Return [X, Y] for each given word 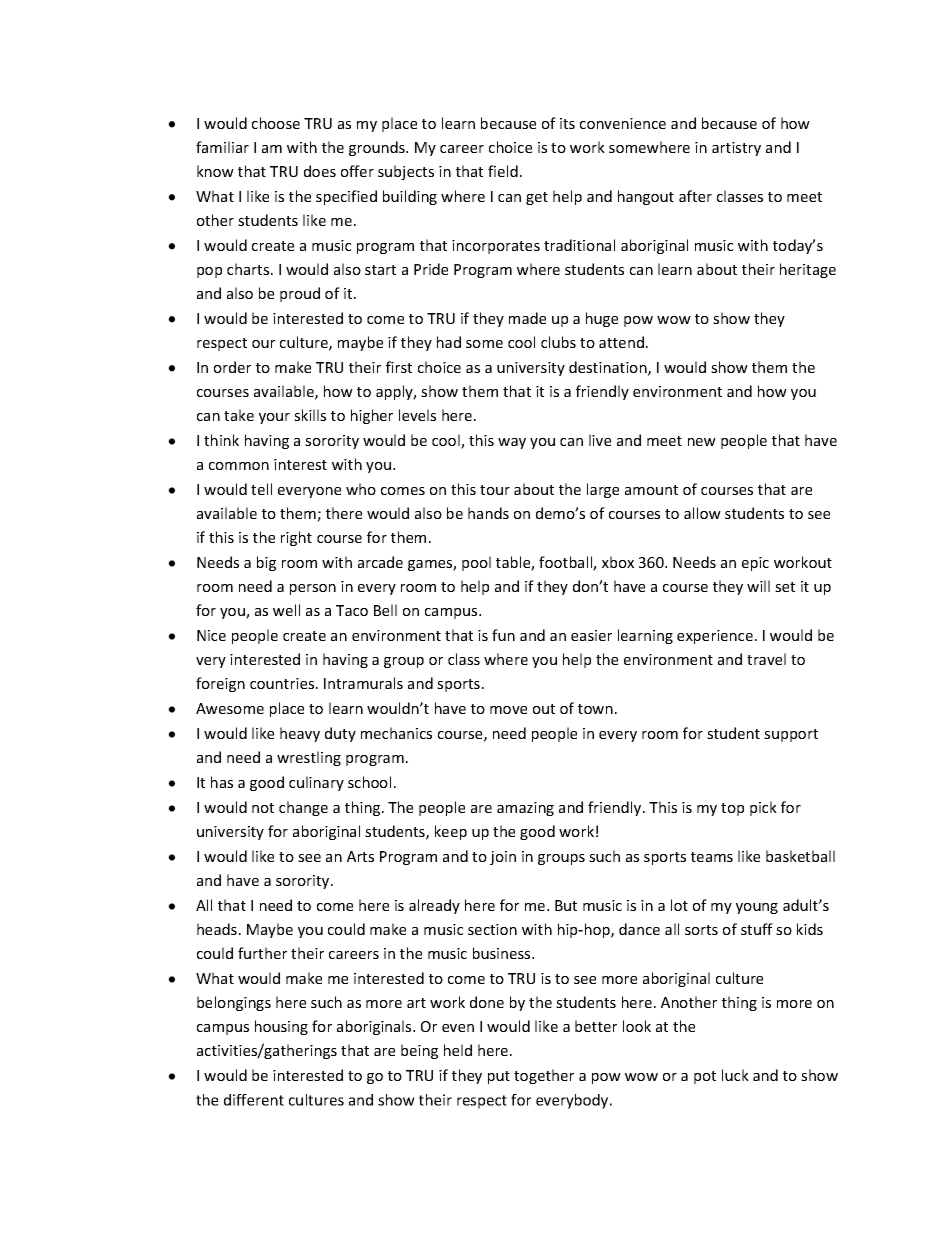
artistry [736, 149]
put [499, 1077]
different [254, 1100]
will [758, 586]
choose [276, 123]
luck [735, 1075]
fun [503, 635]
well [286, 610]
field [503, 171]
